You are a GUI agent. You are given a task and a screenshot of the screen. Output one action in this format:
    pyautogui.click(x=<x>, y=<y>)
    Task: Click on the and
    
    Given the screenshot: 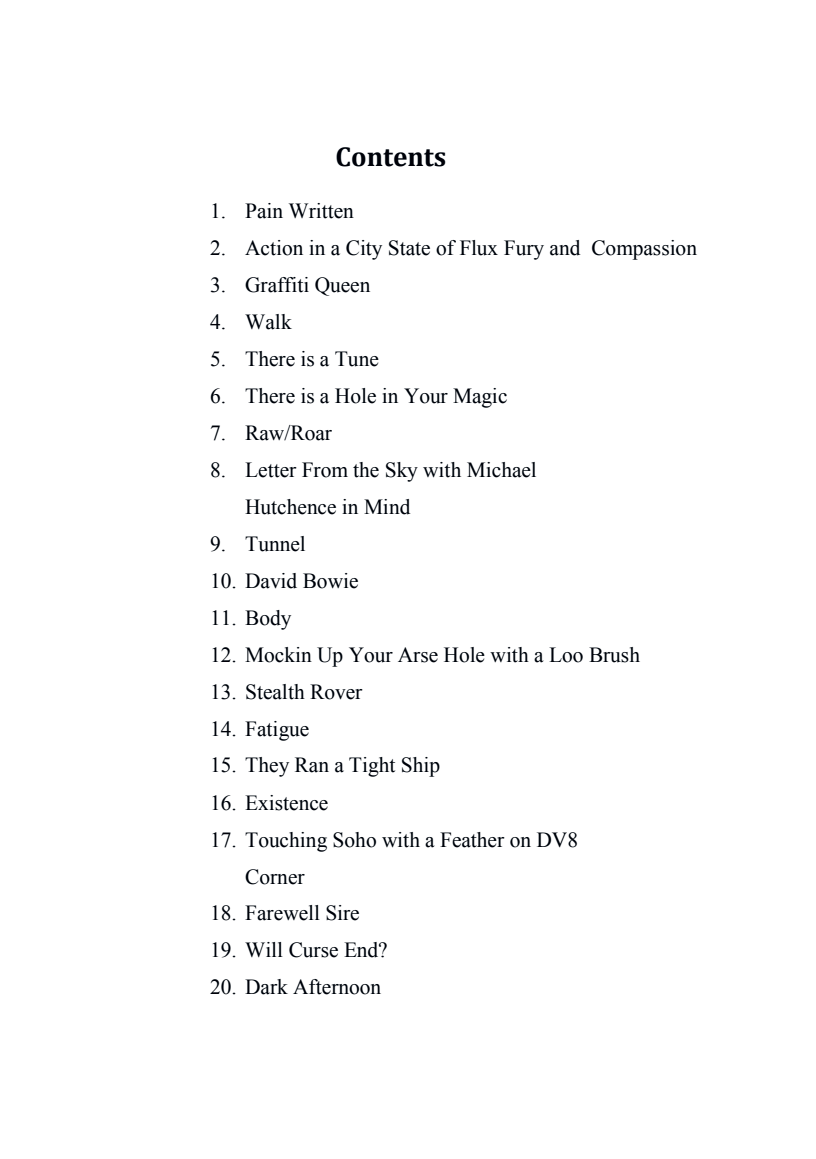 What is the action you would take?
    pyautogui.click(x=565, y=248)
